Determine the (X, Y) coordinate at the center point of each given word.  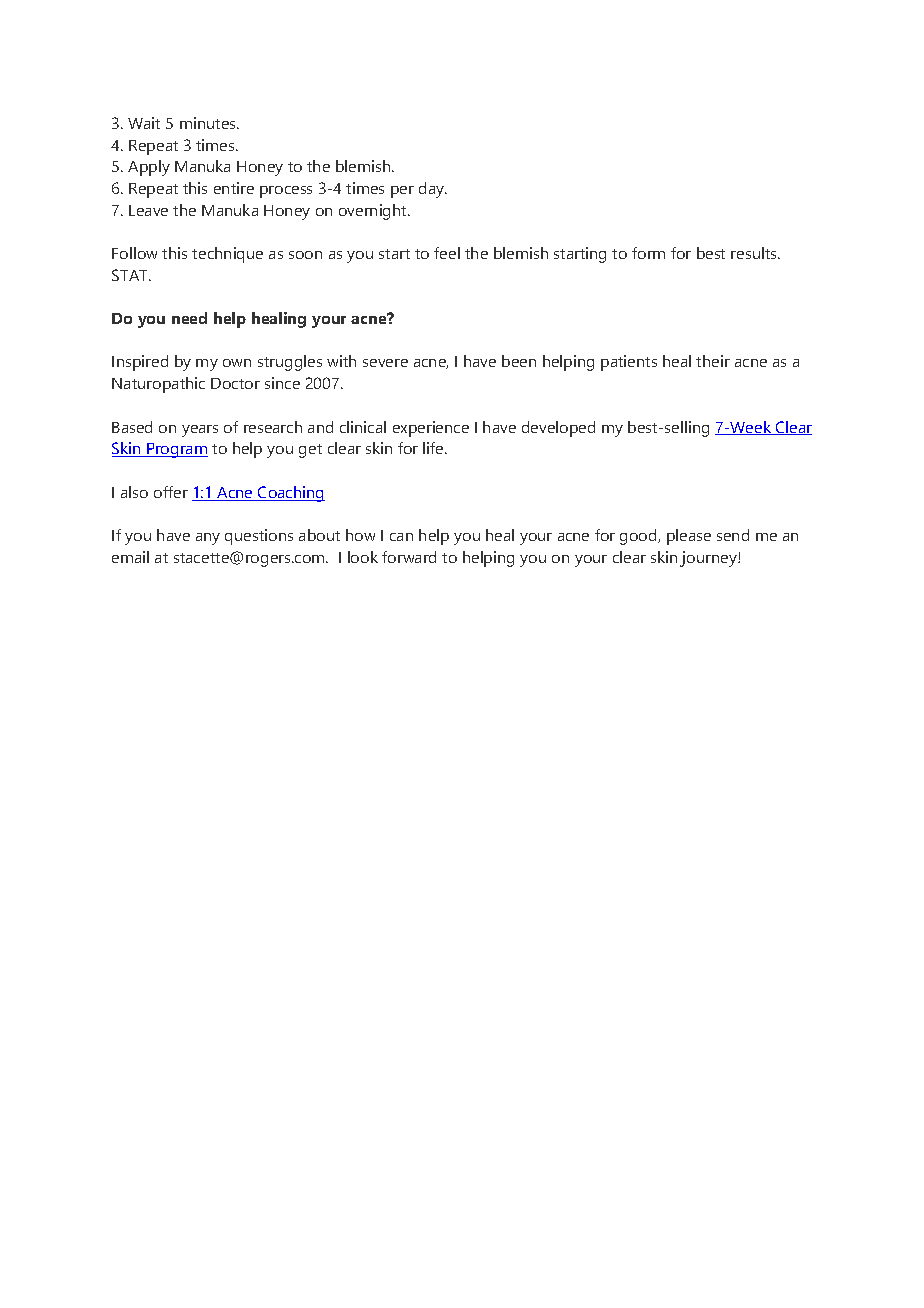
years (200, 431)
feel (447, 253)
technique (227, 255)
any (208, 539)
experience (431, 429)
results (755, 253)
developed (558, 429)
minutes (209, 123)
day (433, 190)
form (648, 253)
